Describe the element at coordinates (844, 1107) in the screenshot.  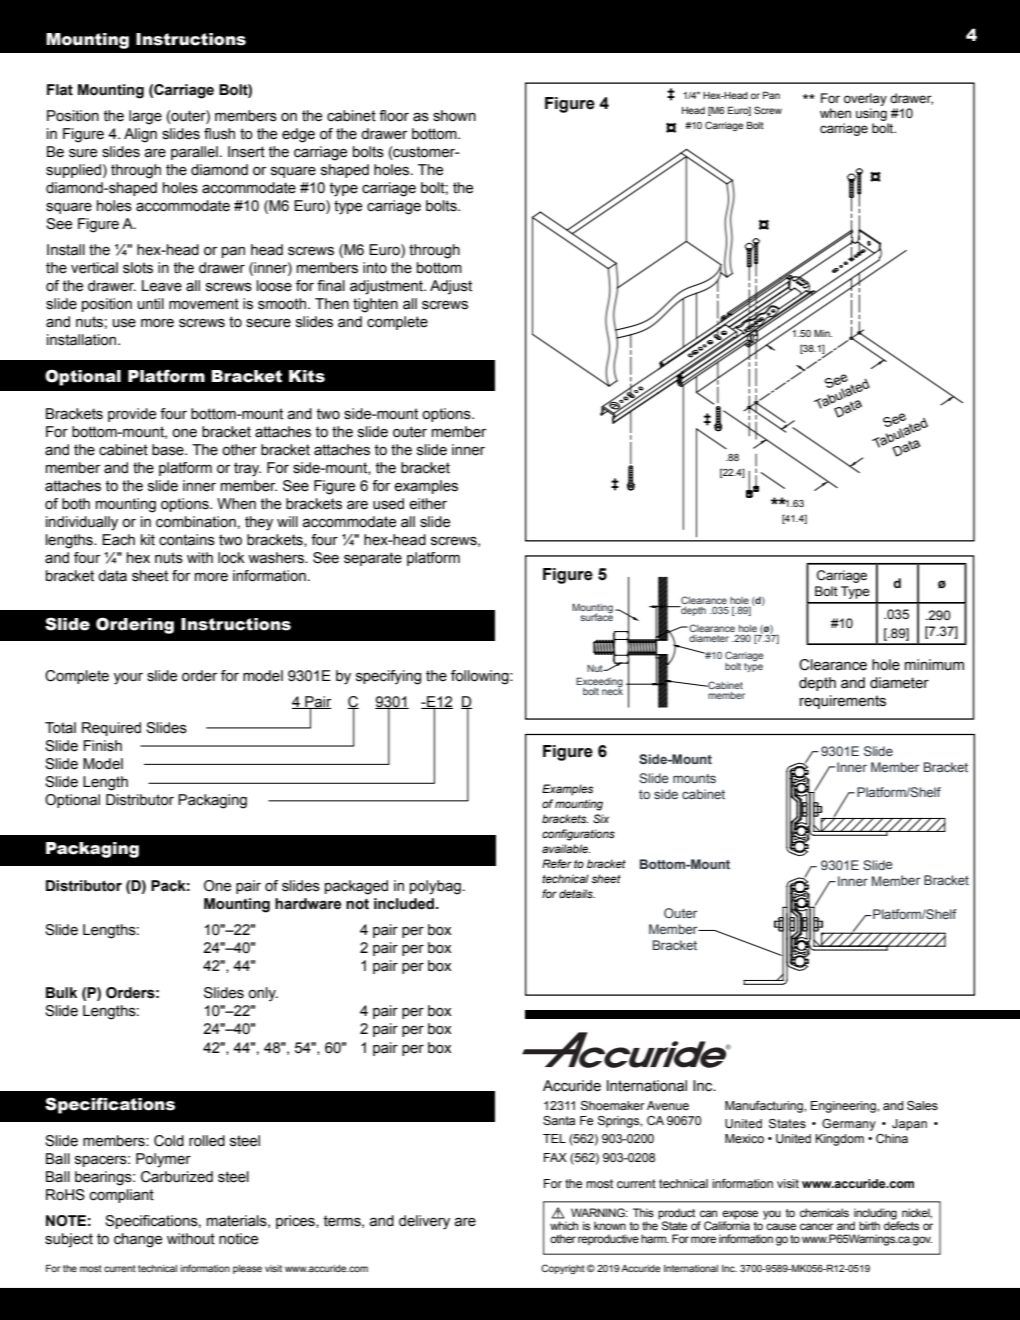
I see `Engineering` at that location.
